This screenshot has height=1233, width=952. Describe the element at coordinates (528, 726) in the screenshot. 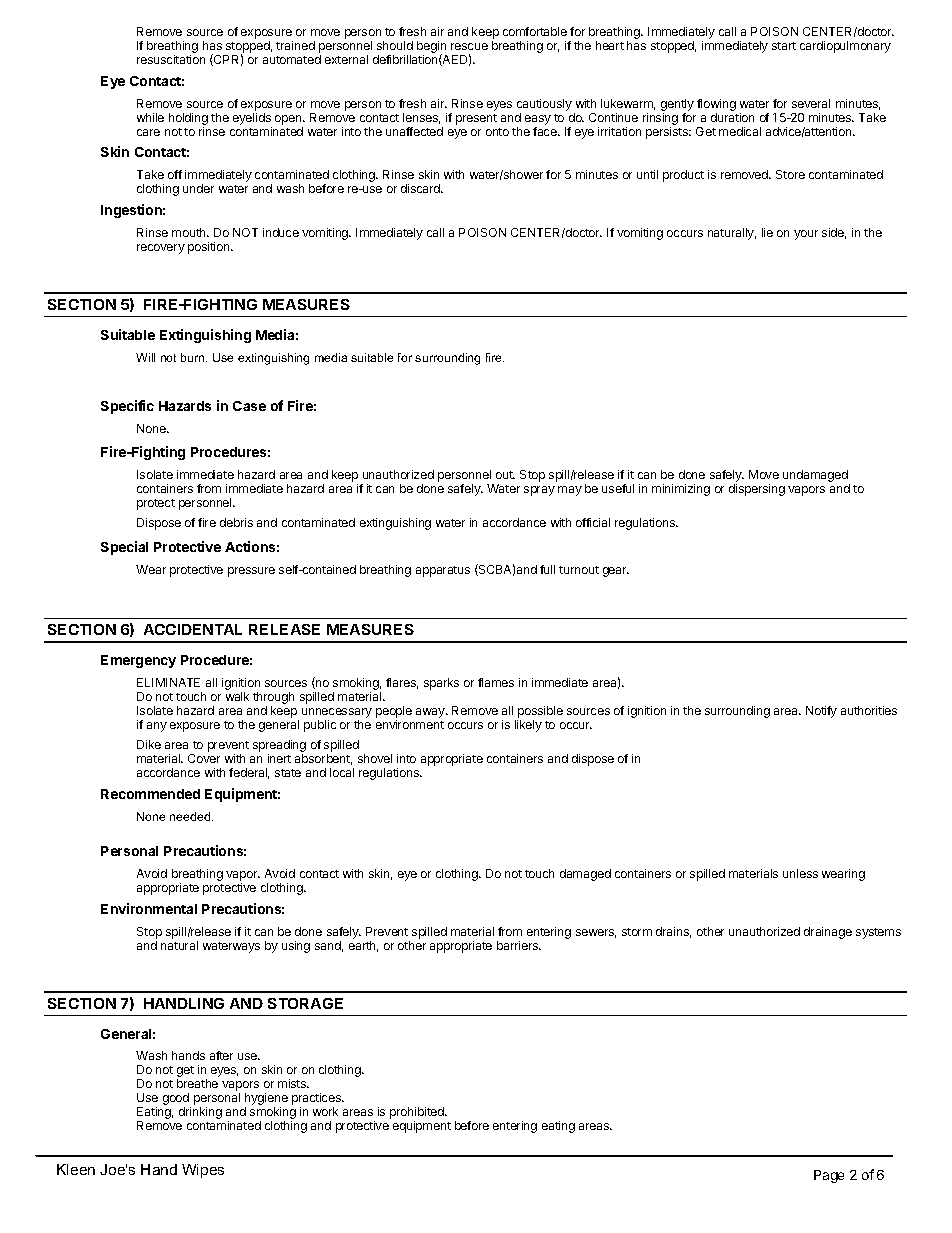

I see `likely` at that location.
